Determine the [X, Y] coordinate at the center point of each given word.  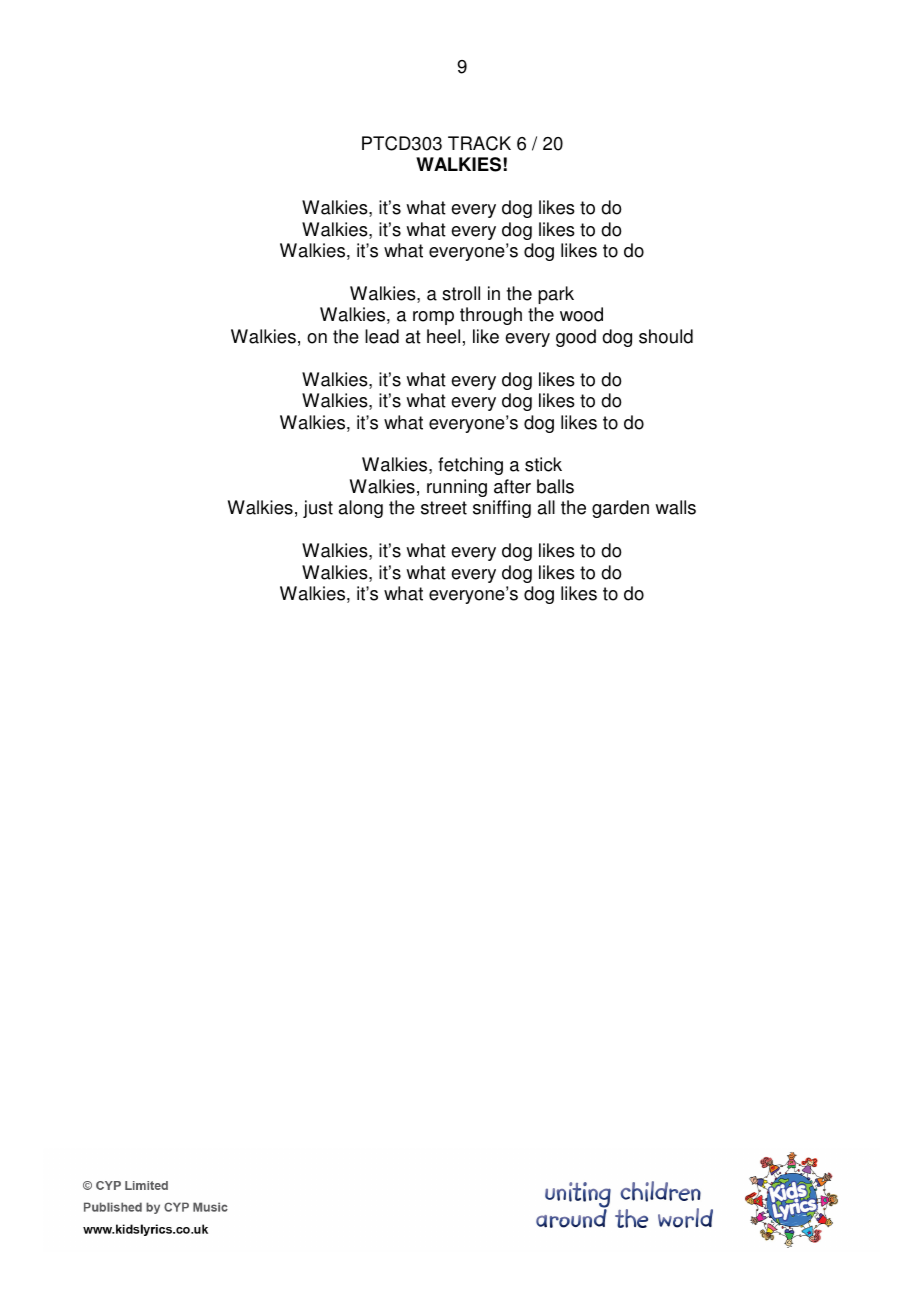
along [361, 509]
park [556, 295]
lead [382, 336]
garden [620, 509]
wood [581, 314]
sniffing [502, 509]
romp [433, 318]
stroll [461, 293]
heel [443, 336]
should [666, 336]
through [491, 316]
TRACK [479, 143]
